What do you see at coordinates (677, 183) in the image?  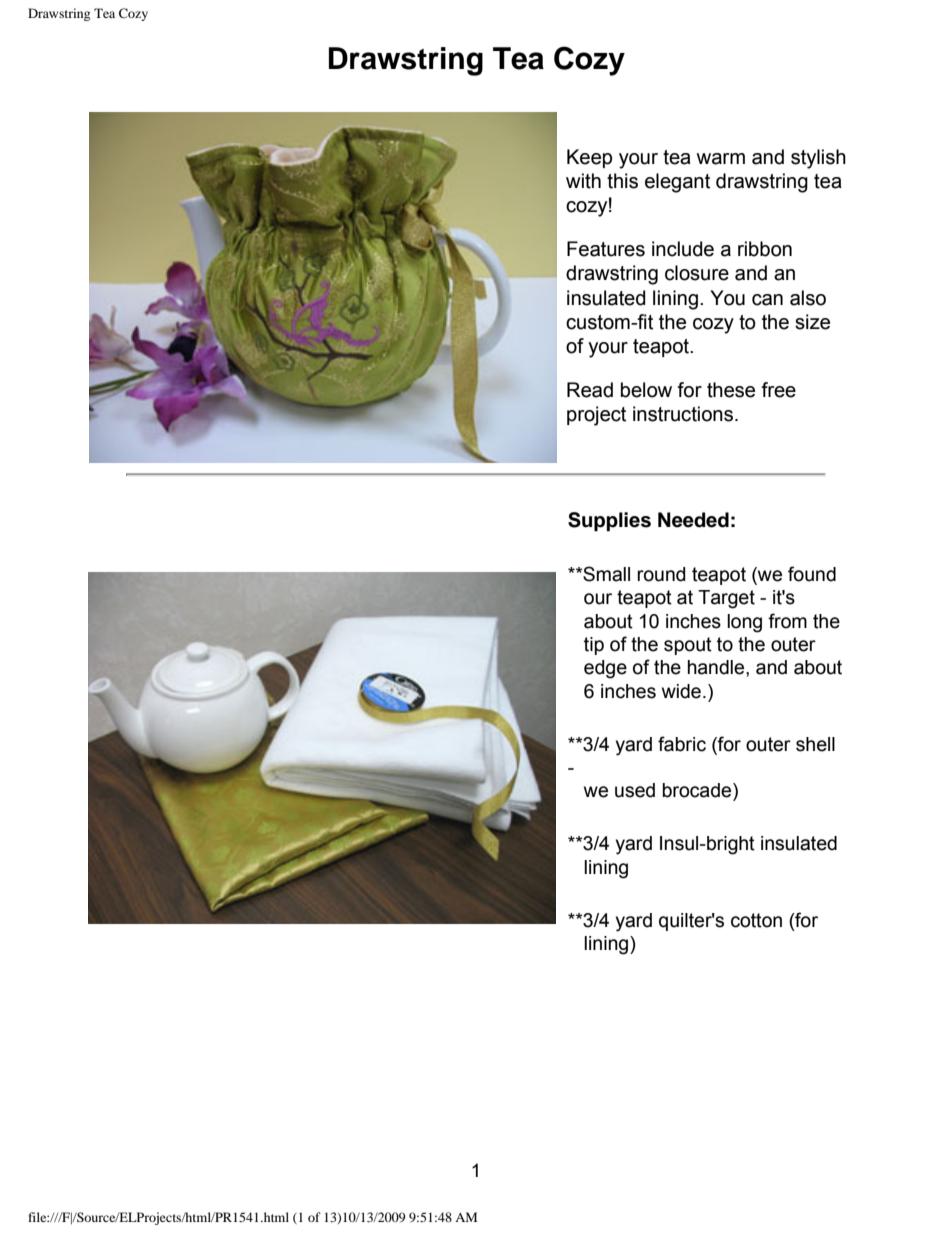 I see `elegant` at bounding box center [677, 183].
